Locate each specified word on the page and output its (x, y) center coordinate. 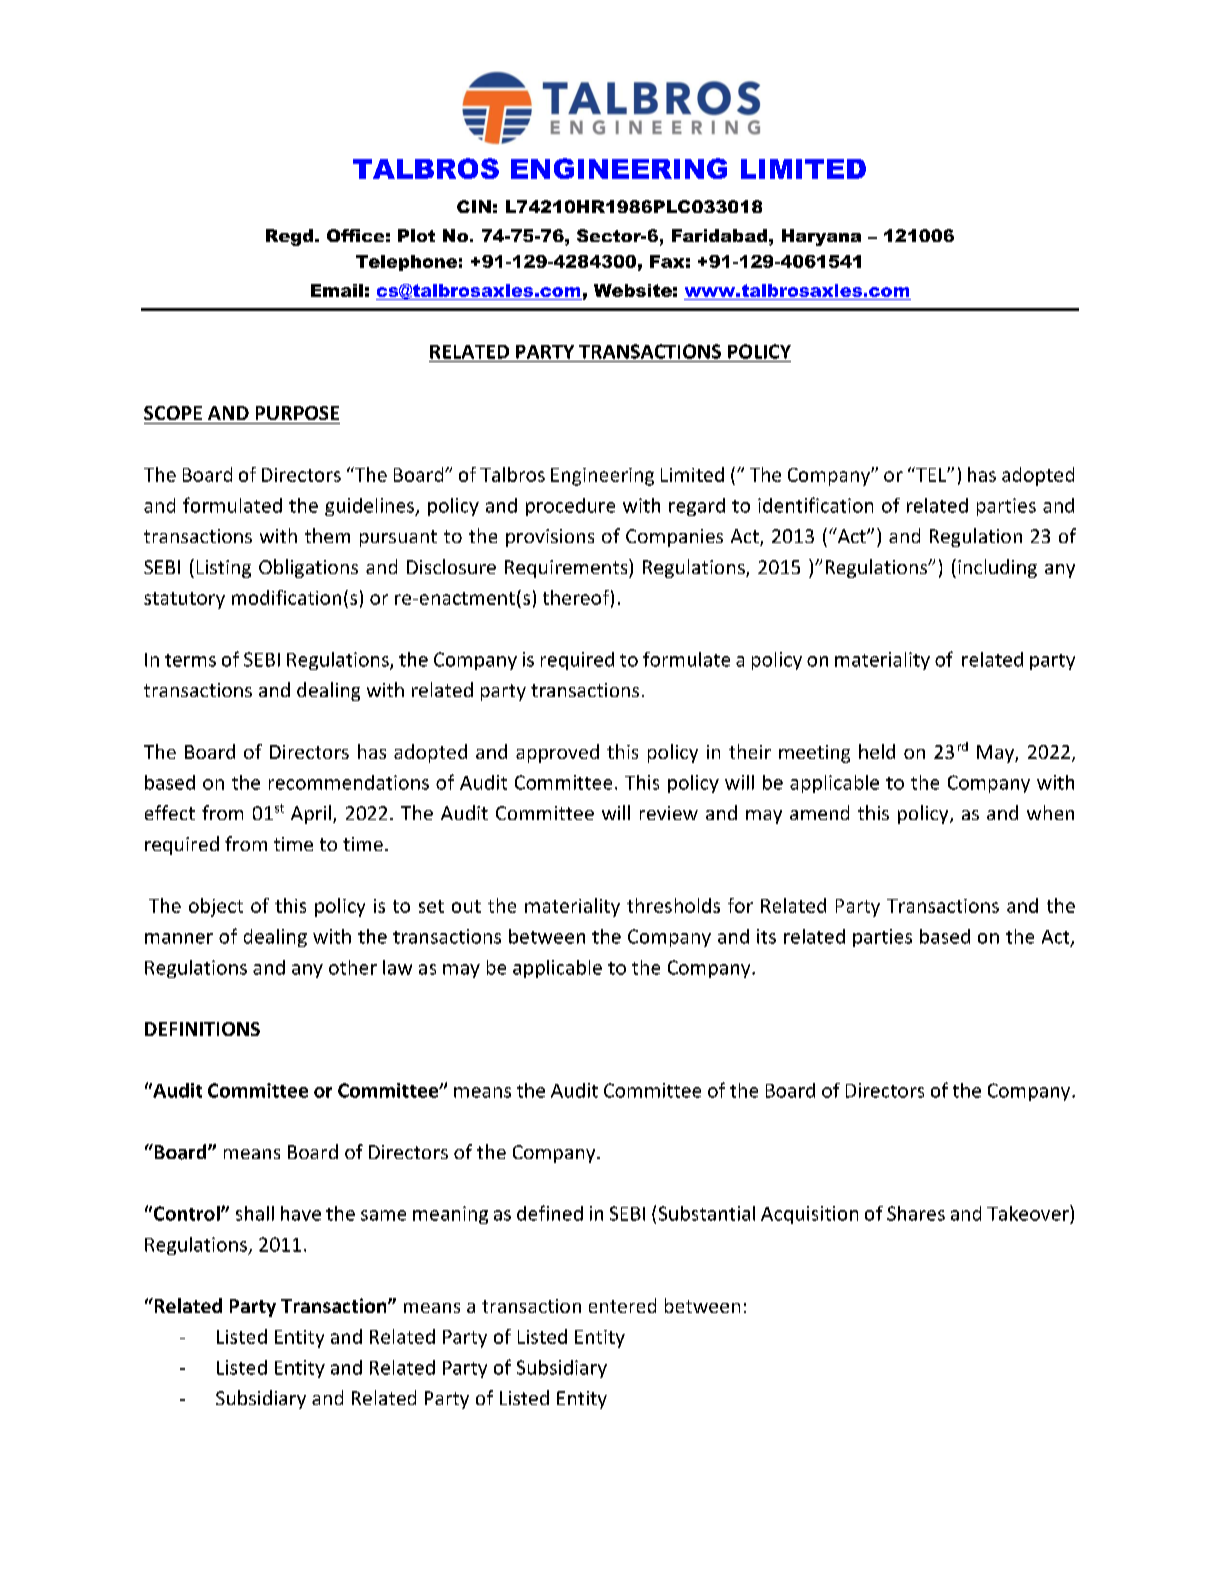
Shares (916, 1213)
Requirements (567, 568)
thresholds (673, 905)
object (216, 907)
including (997, 568)
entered (622, 1305)
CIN (474, 206)
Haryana (821, 237)
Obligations (308, 568)
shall (255, 1213)
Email (337, 290)
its (766, 936)
